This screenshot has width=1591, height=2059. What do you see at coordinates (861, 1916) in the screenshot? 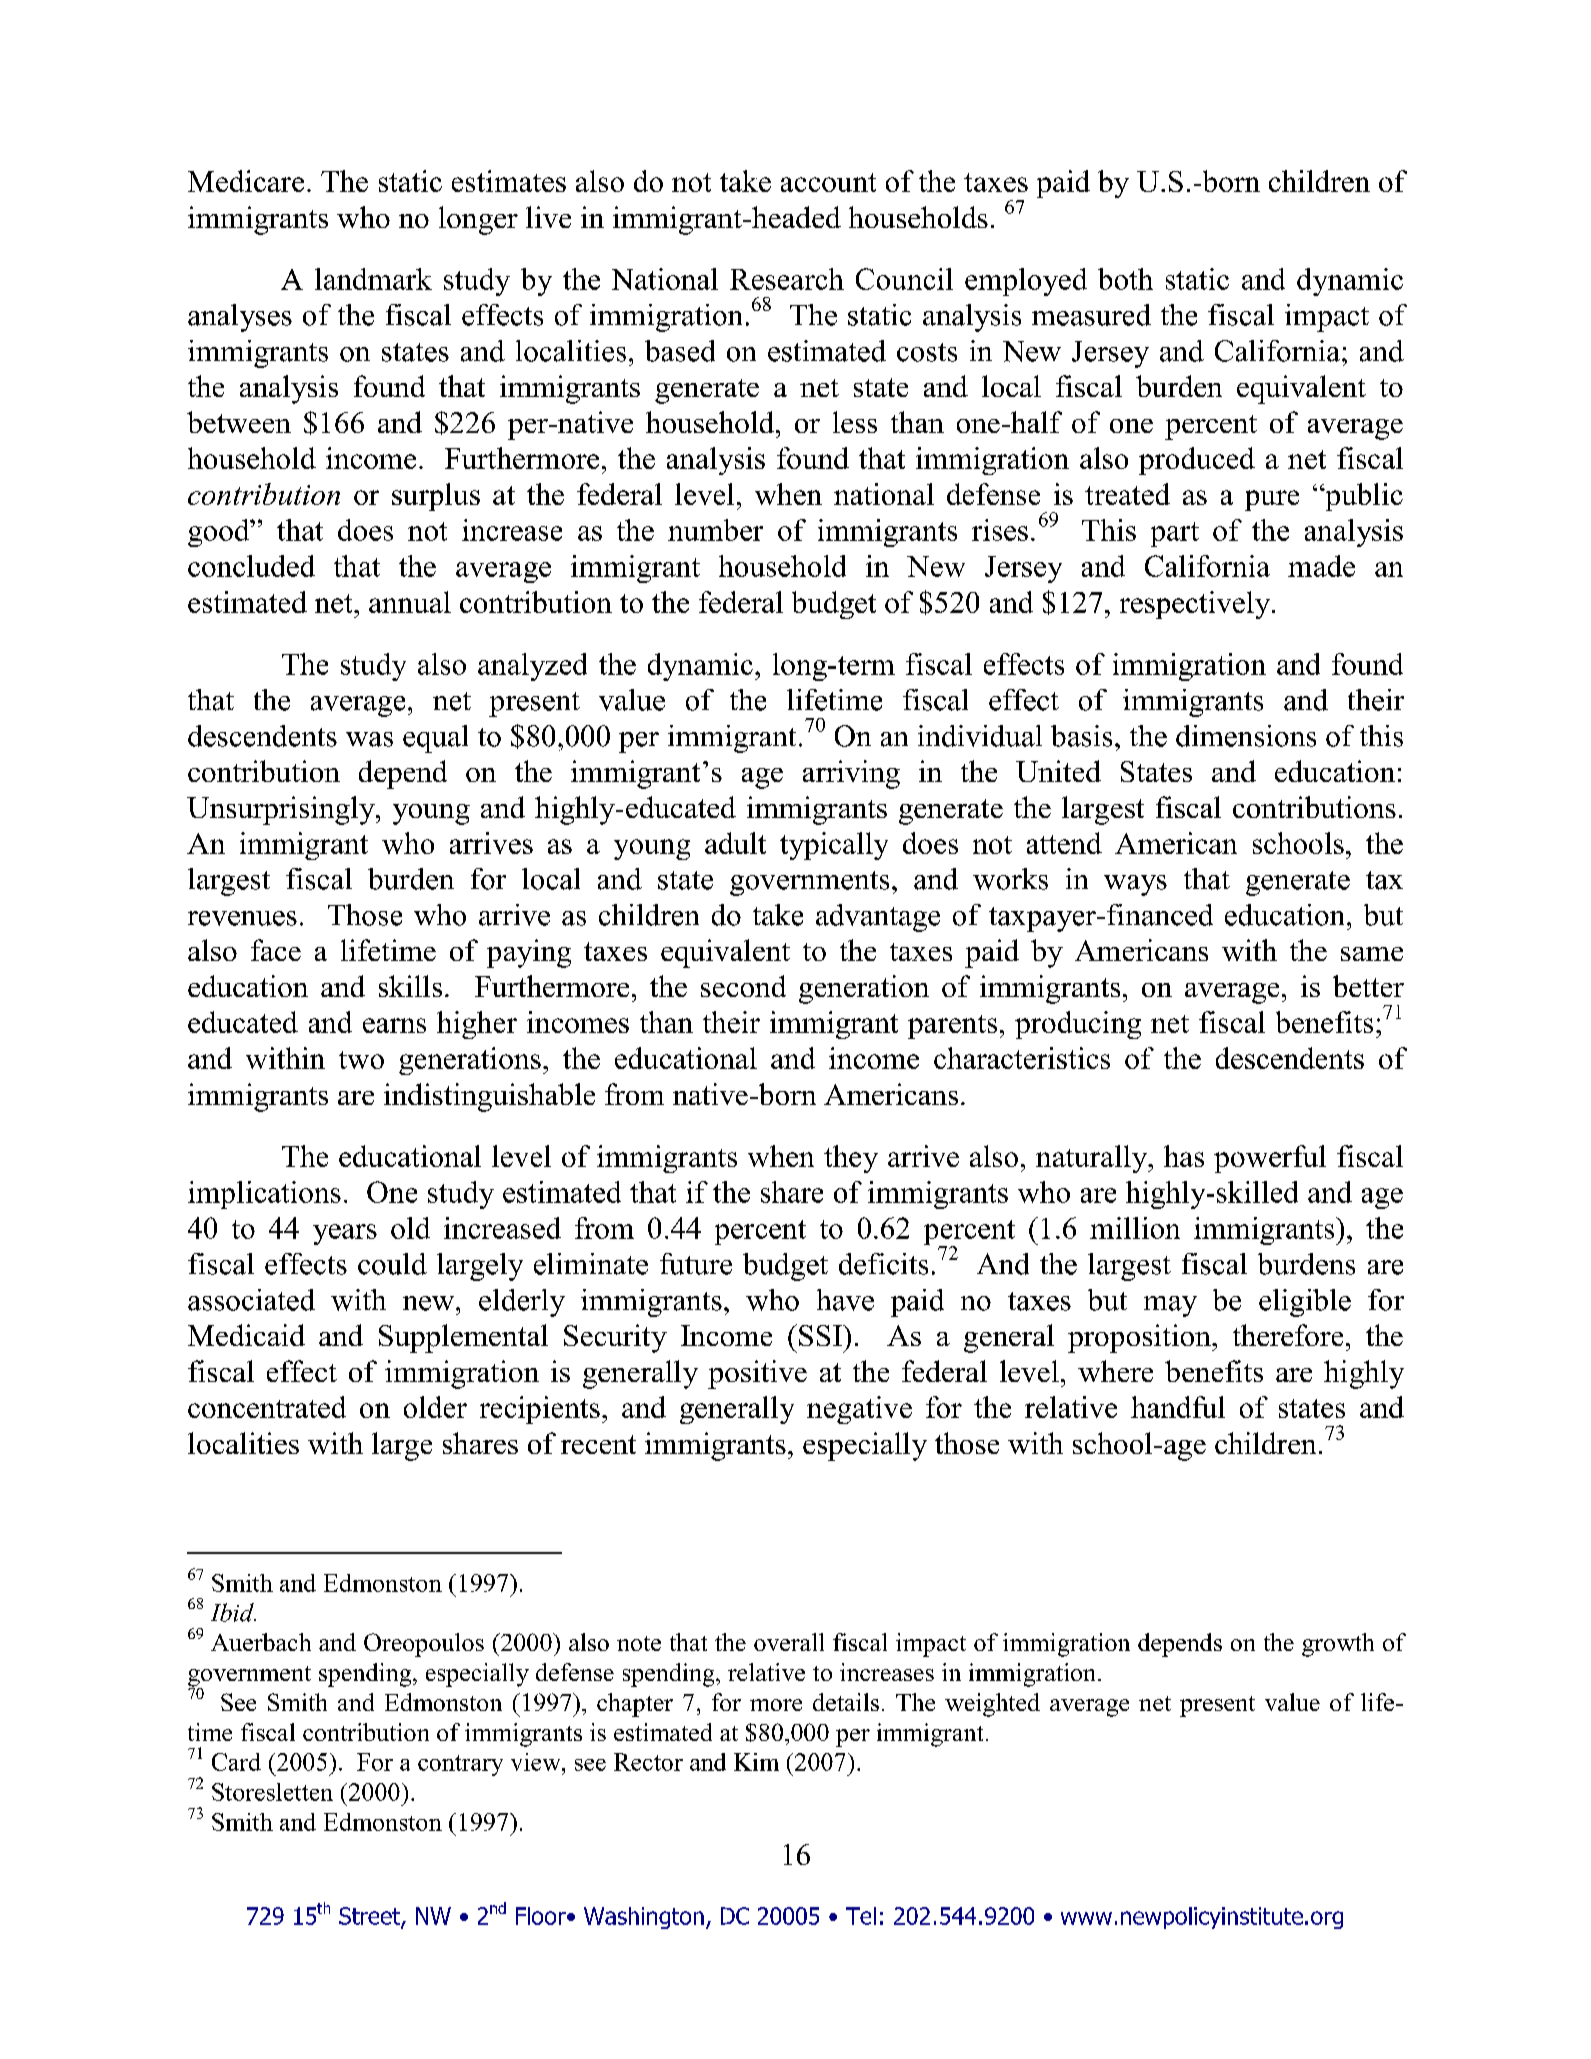
I see `Tel` at bounding box center [861, 1916].
